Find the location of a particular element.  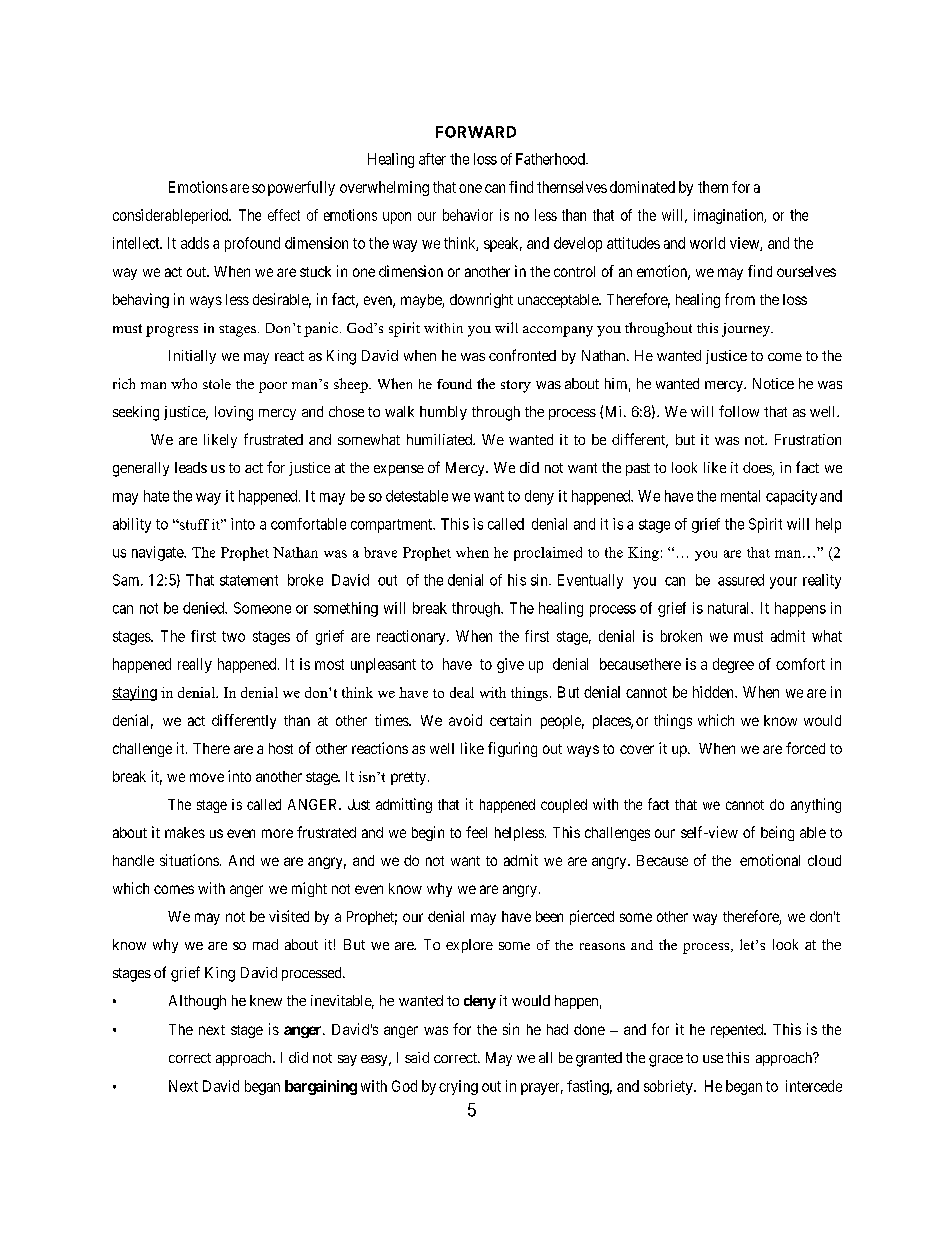

stole is located at coordinates (217, 384).
